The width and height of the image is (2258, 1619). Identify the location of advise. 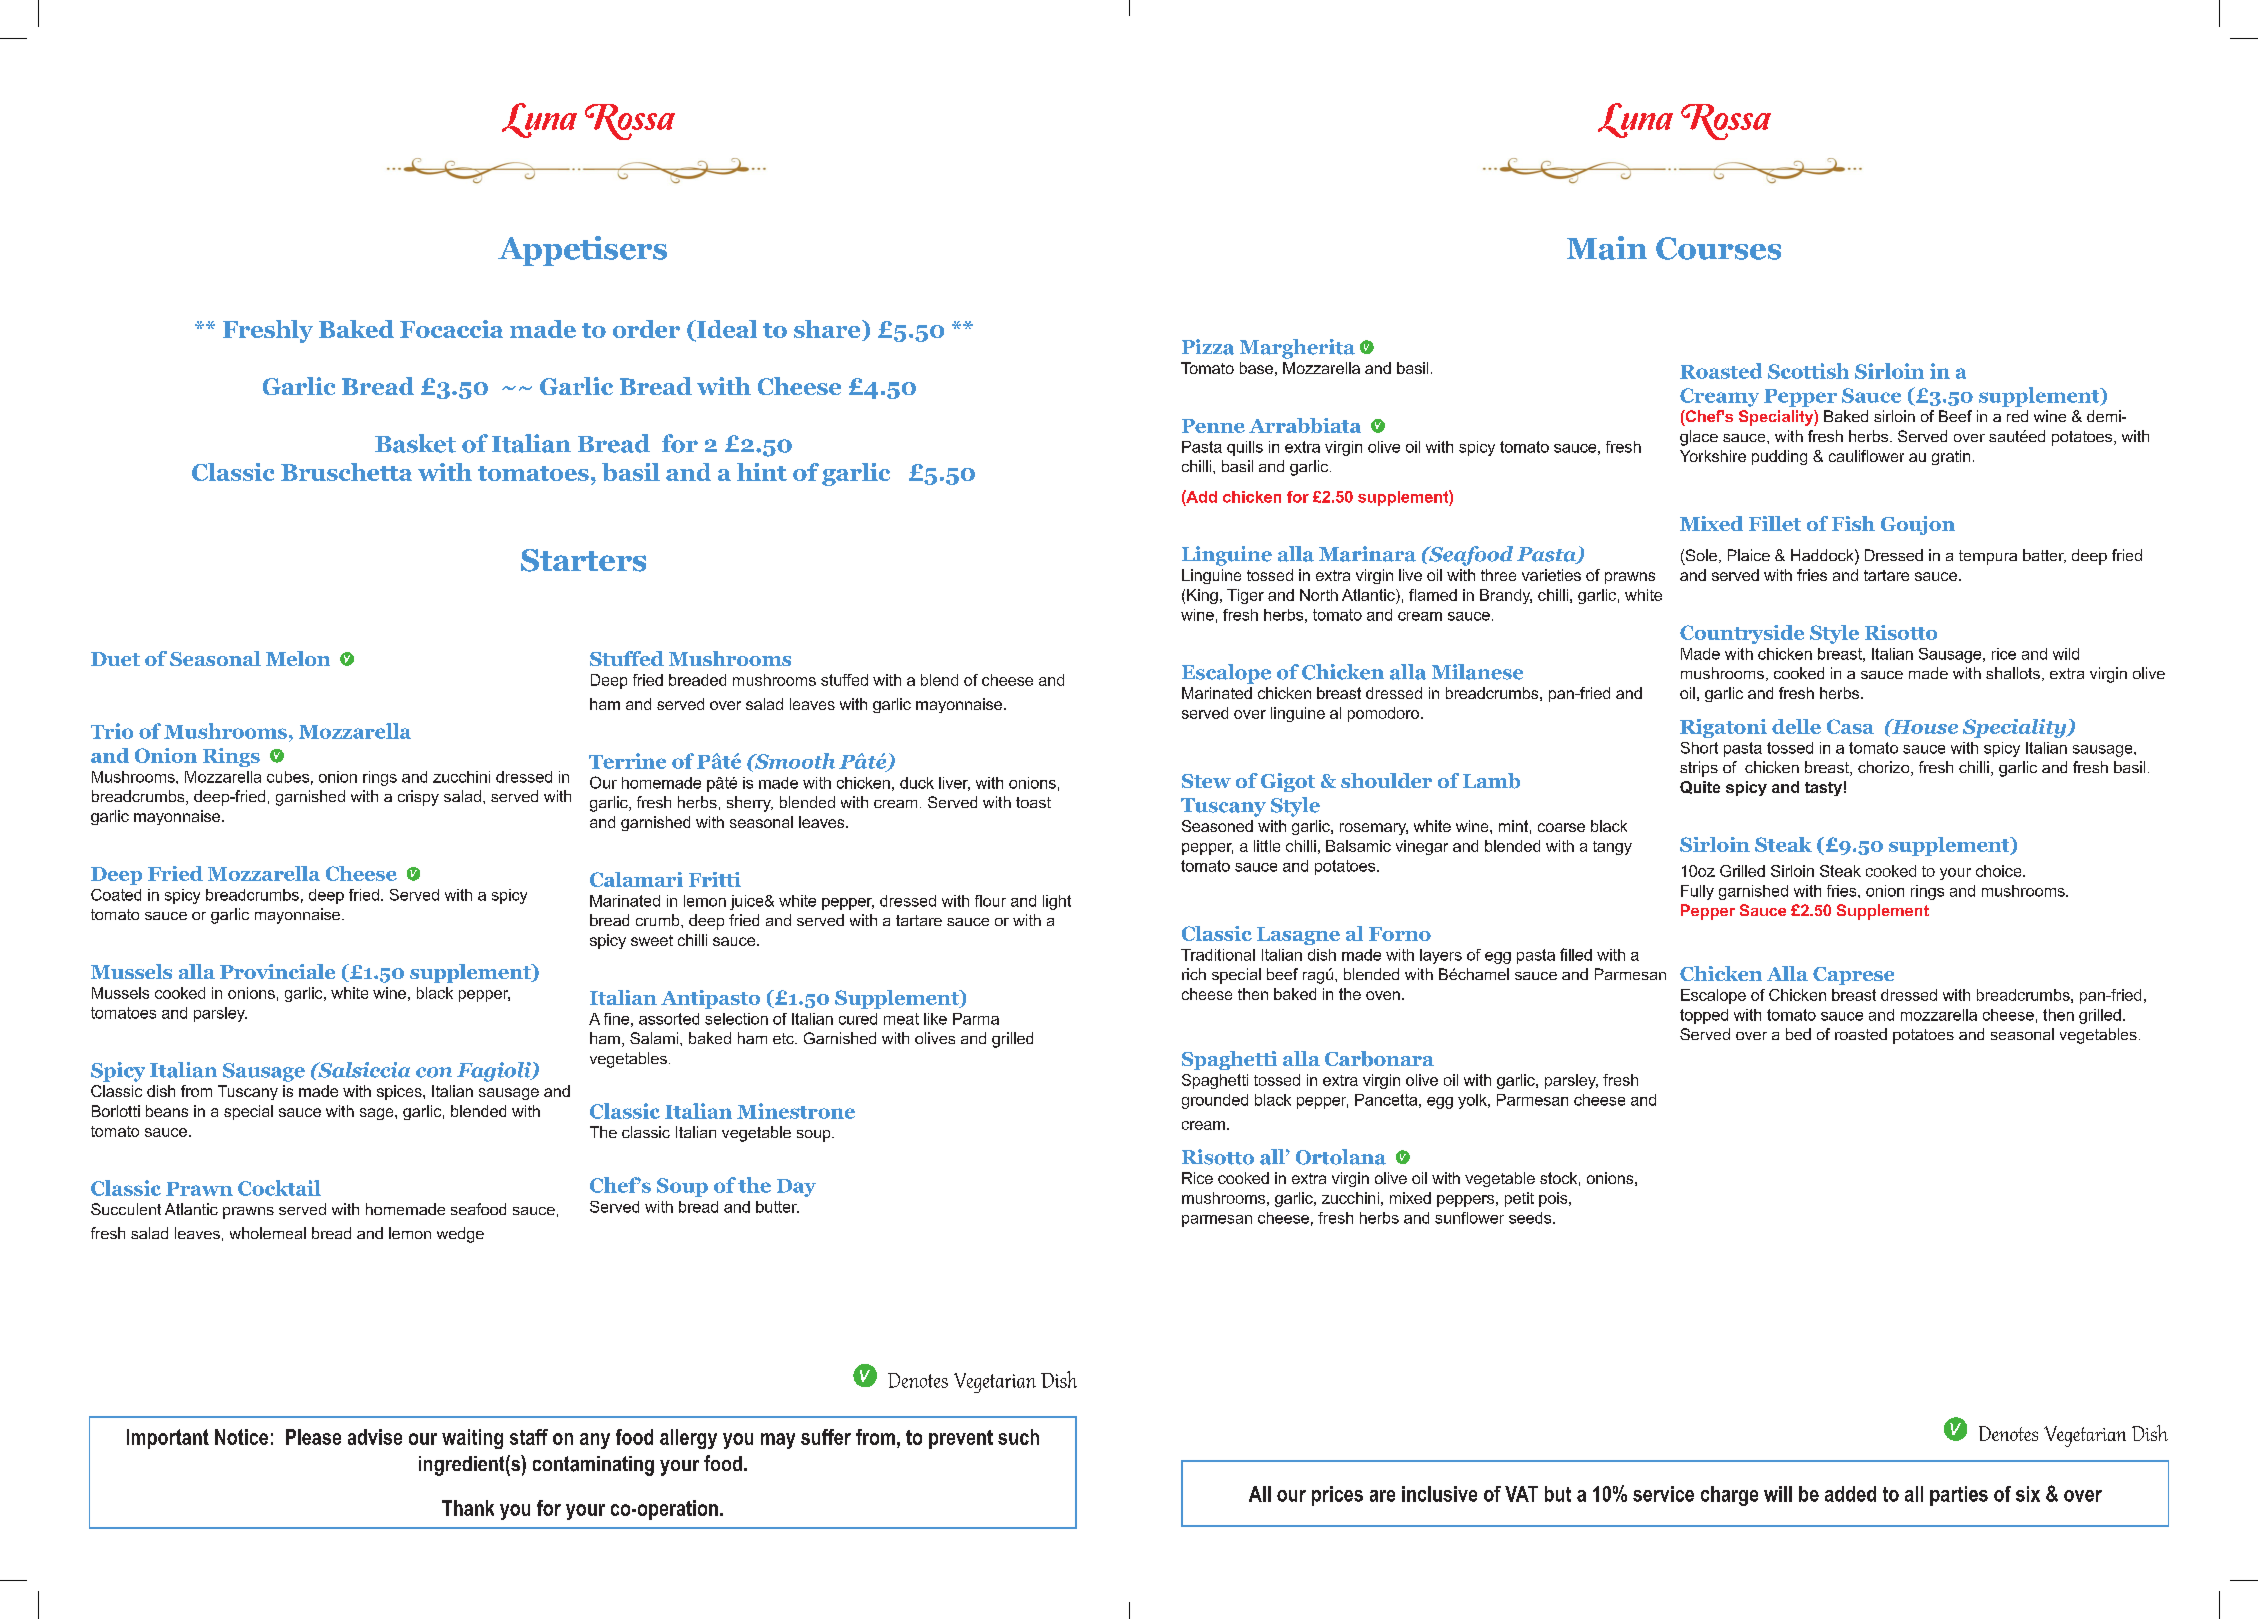
(375, 1437).
